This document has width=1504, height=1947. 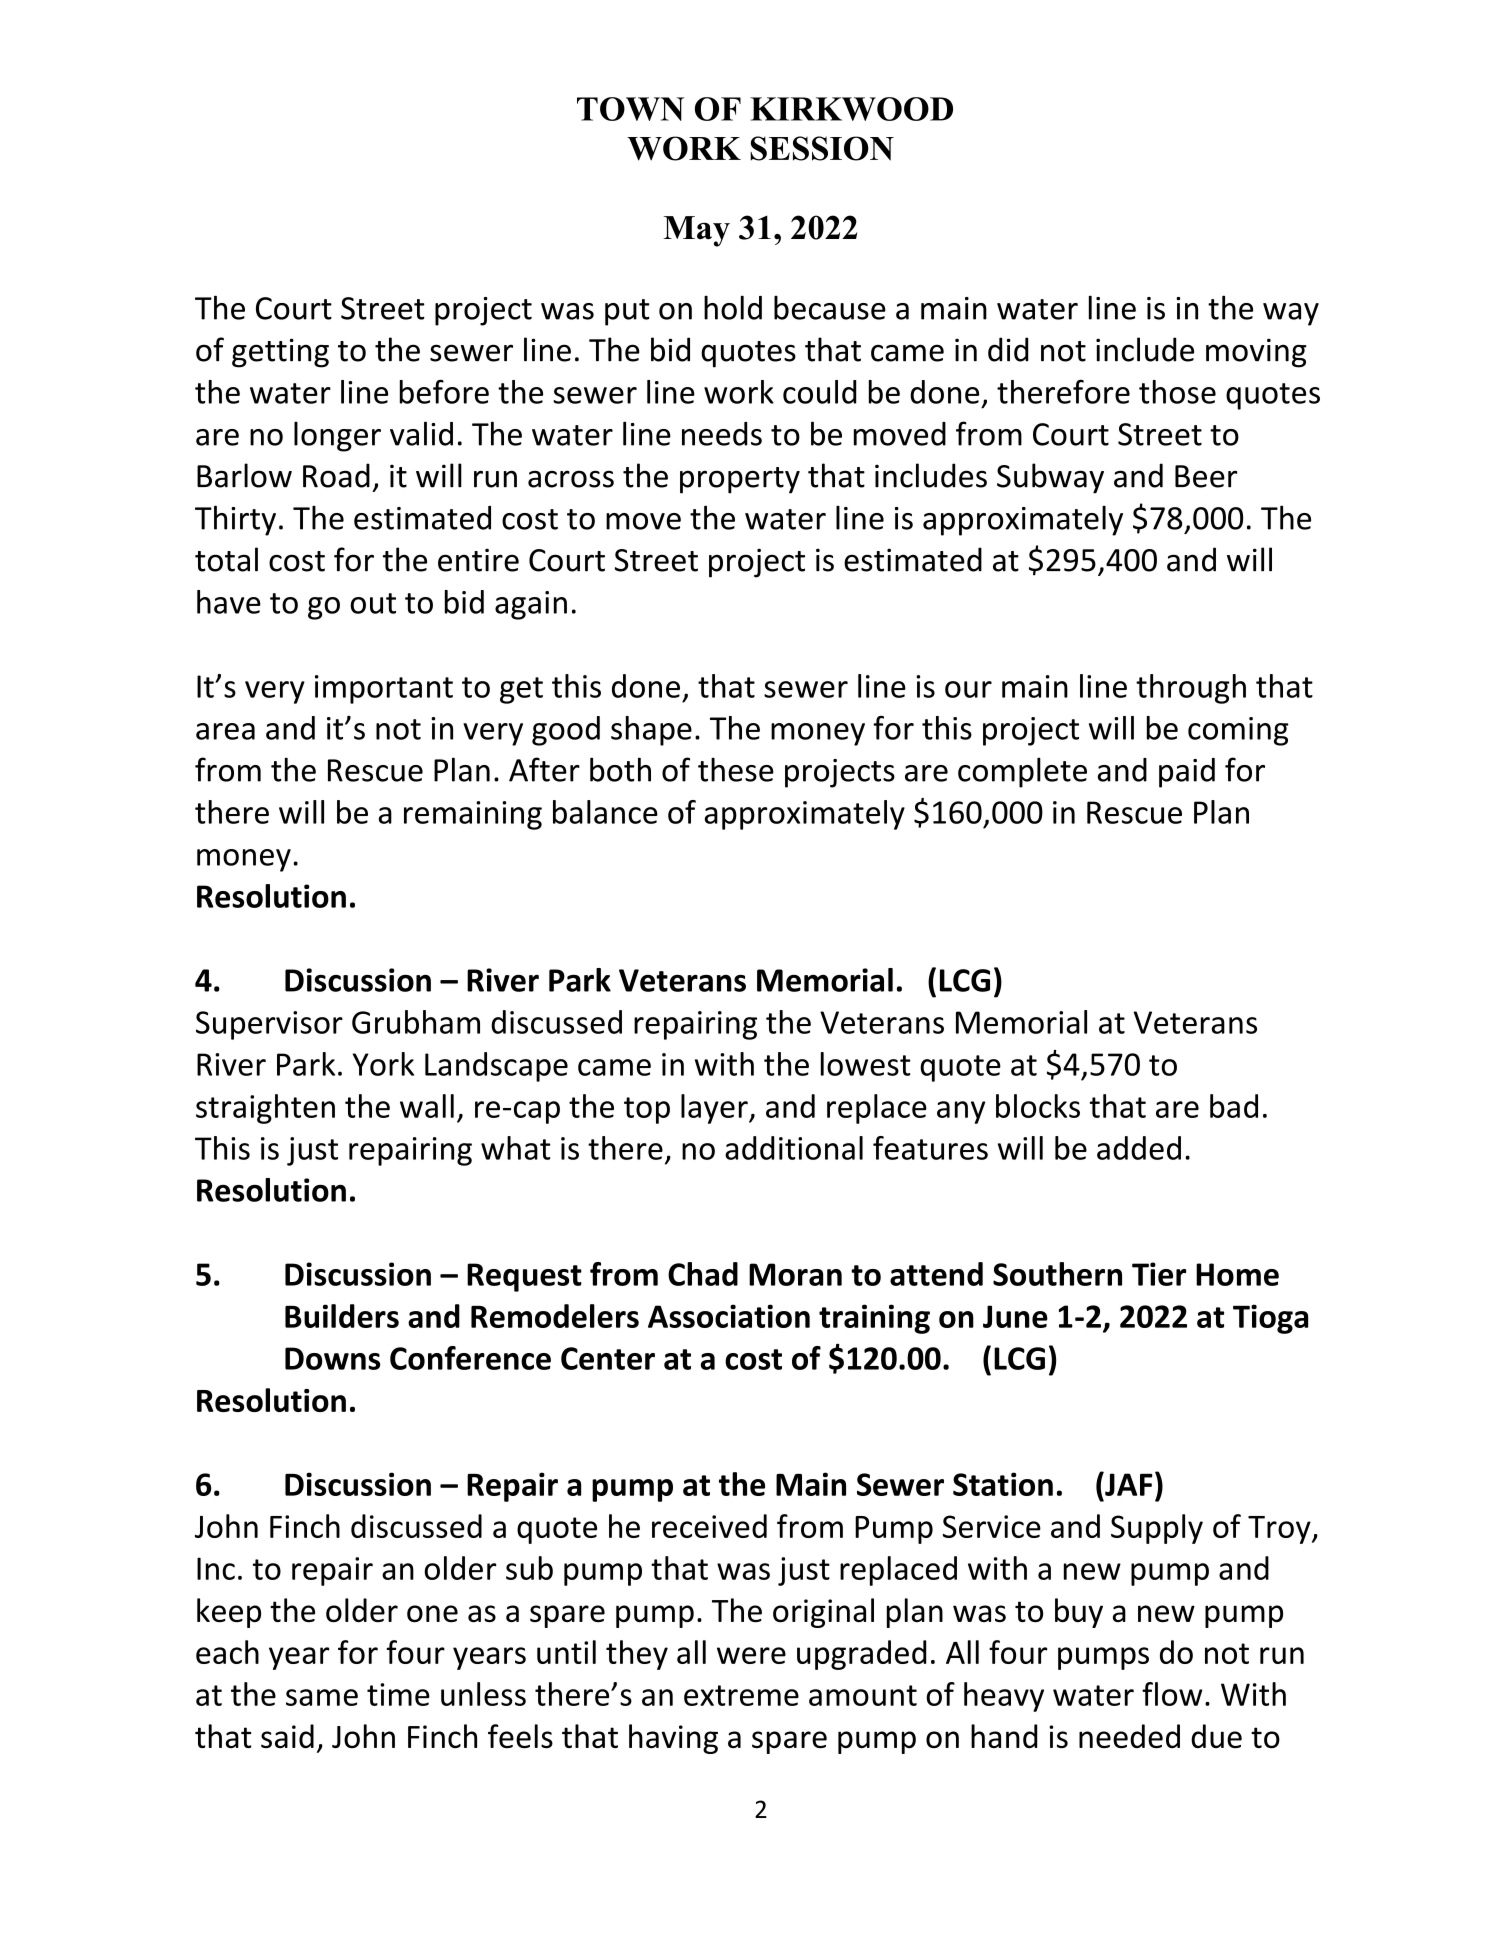 What do you see at coordinates (794, 1148) in the document?
I see `additional` at bounding box center [794, 1148].
